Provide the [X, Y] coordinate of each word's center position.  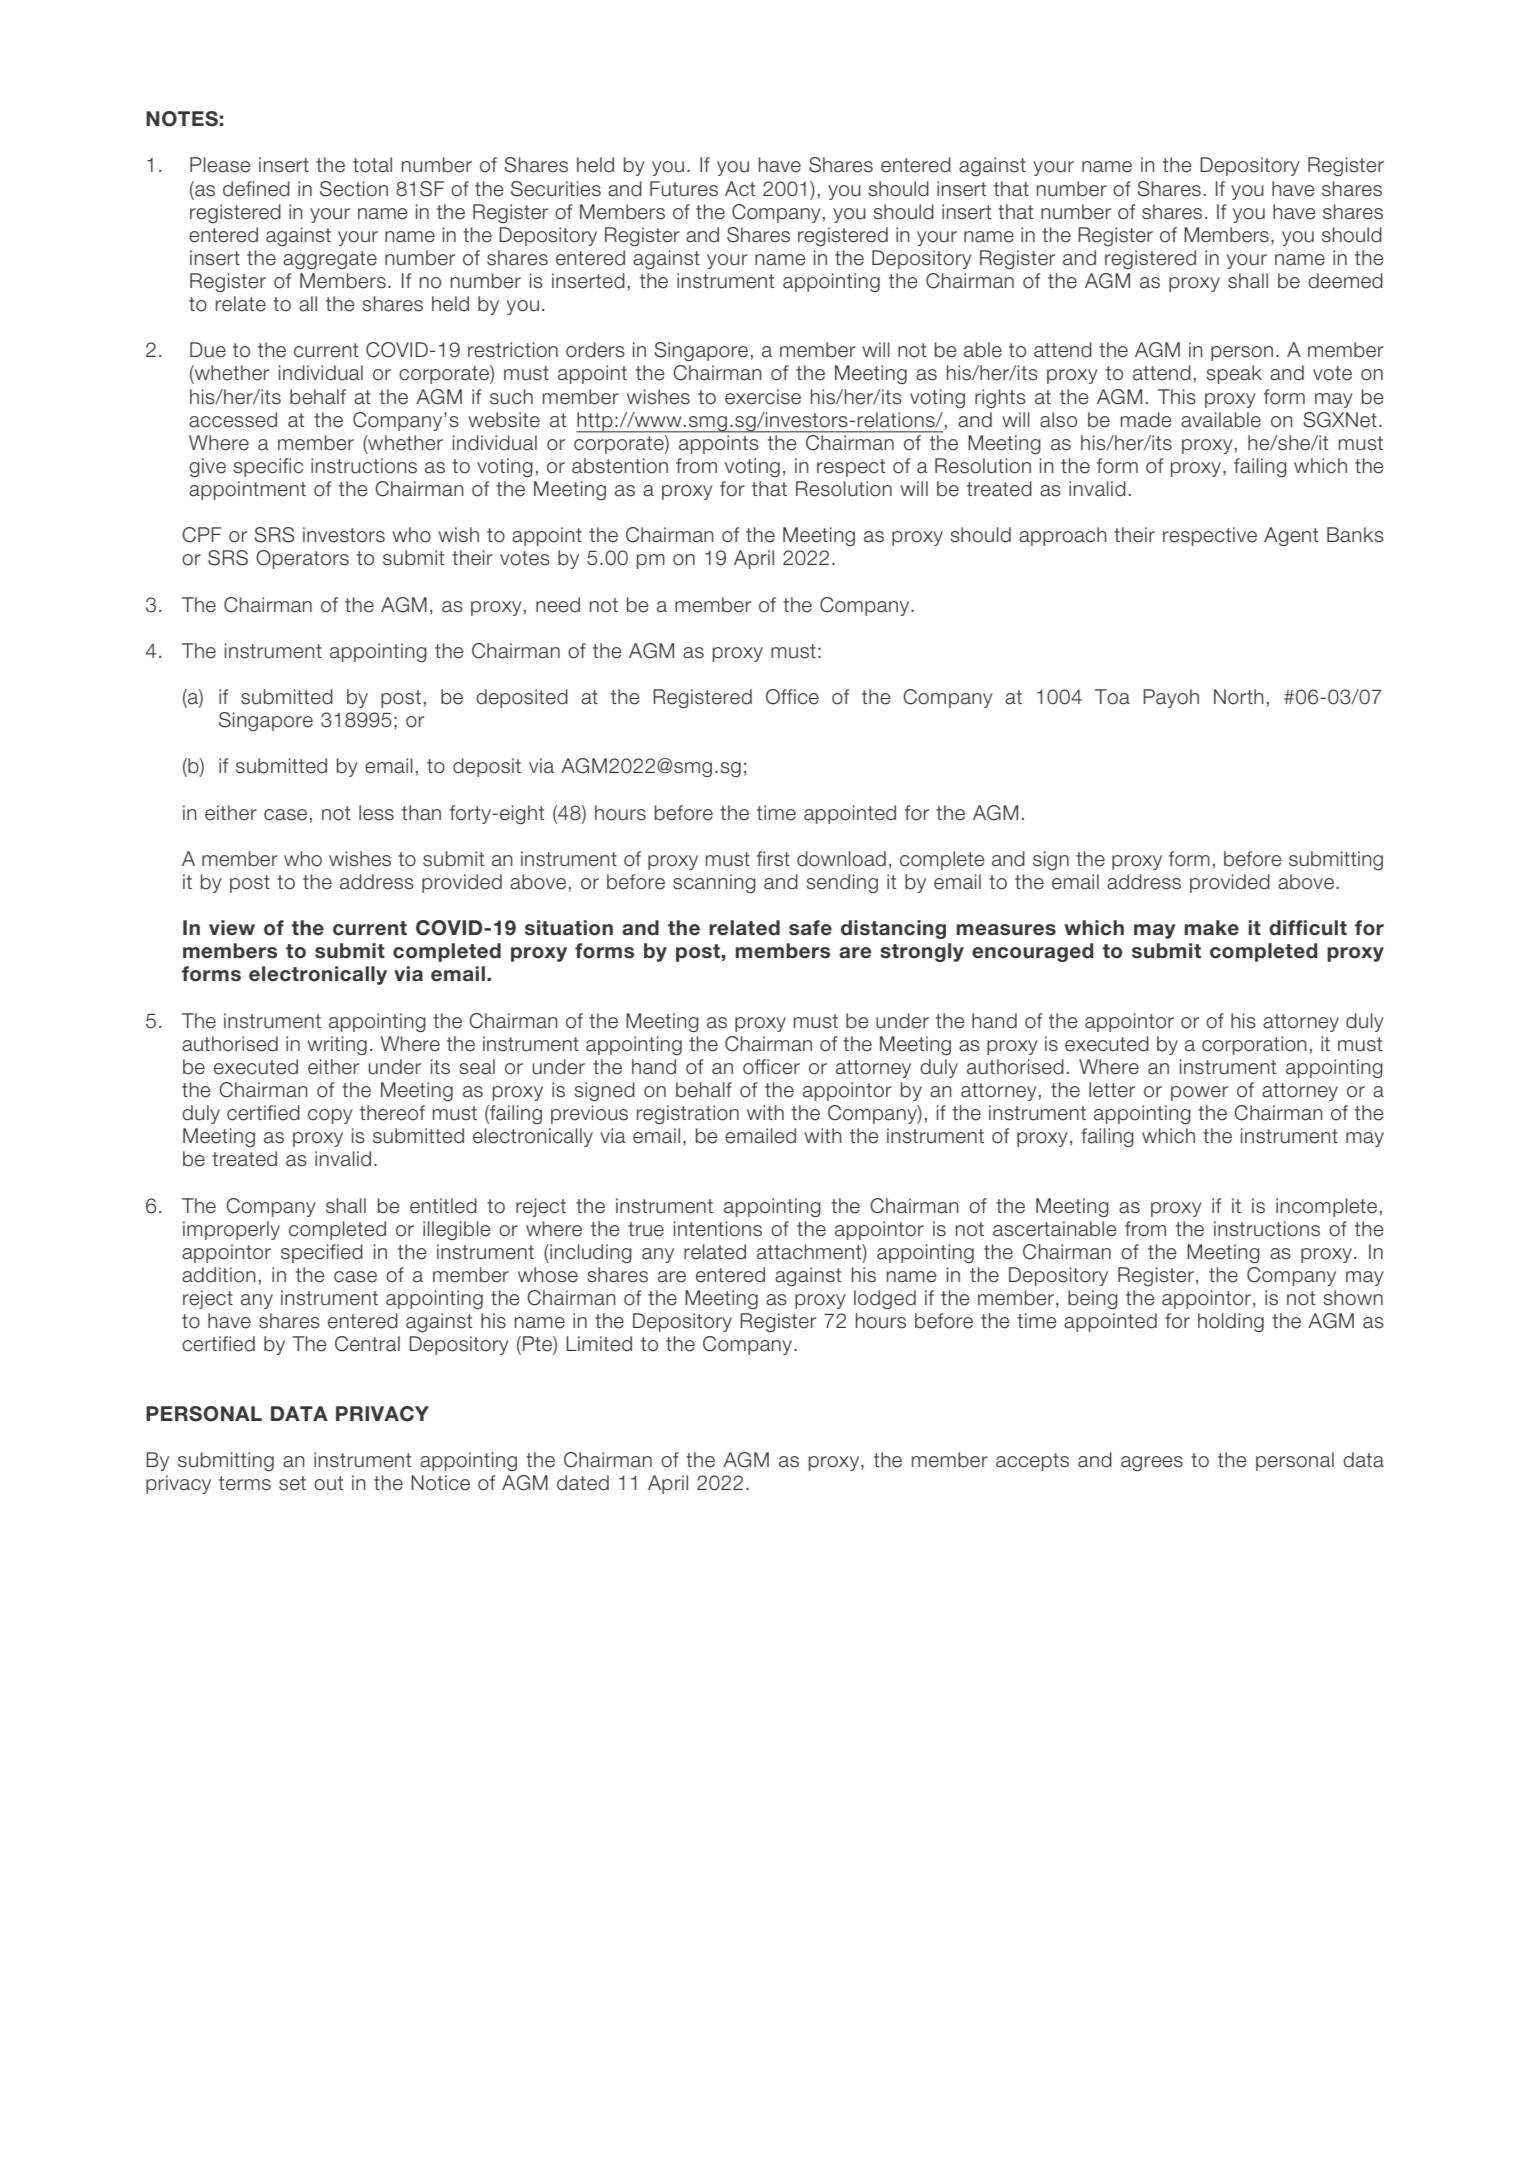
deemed [1345, 281]
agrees [1152, 1463]
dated [583, 1483]
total [372, 165]
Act [740, 189]
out [328, 1483]
